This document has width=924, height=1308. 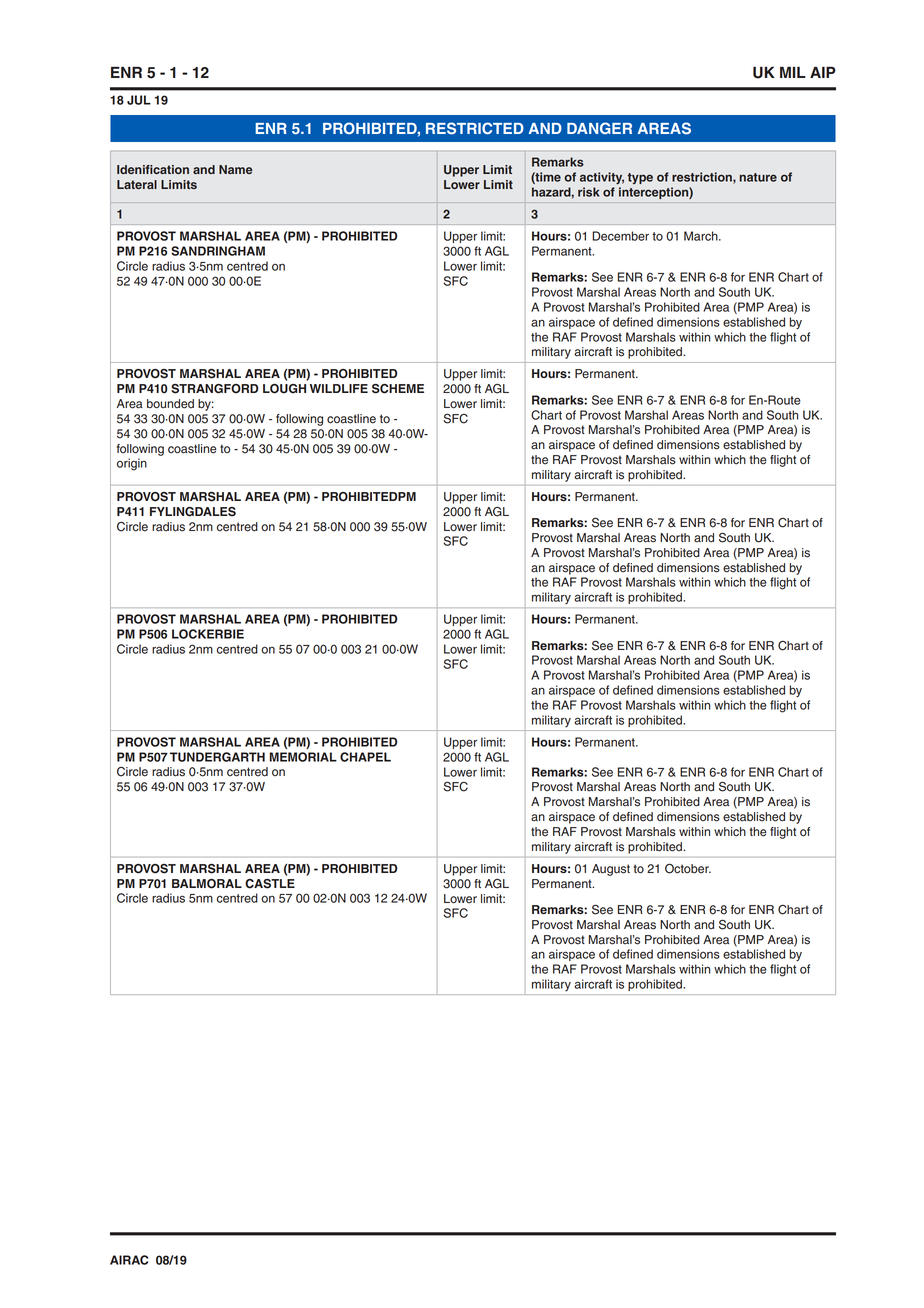 What do you see at coordinates (132, 464) in the document?
I see `origin` at bounding box center [132, 464].
